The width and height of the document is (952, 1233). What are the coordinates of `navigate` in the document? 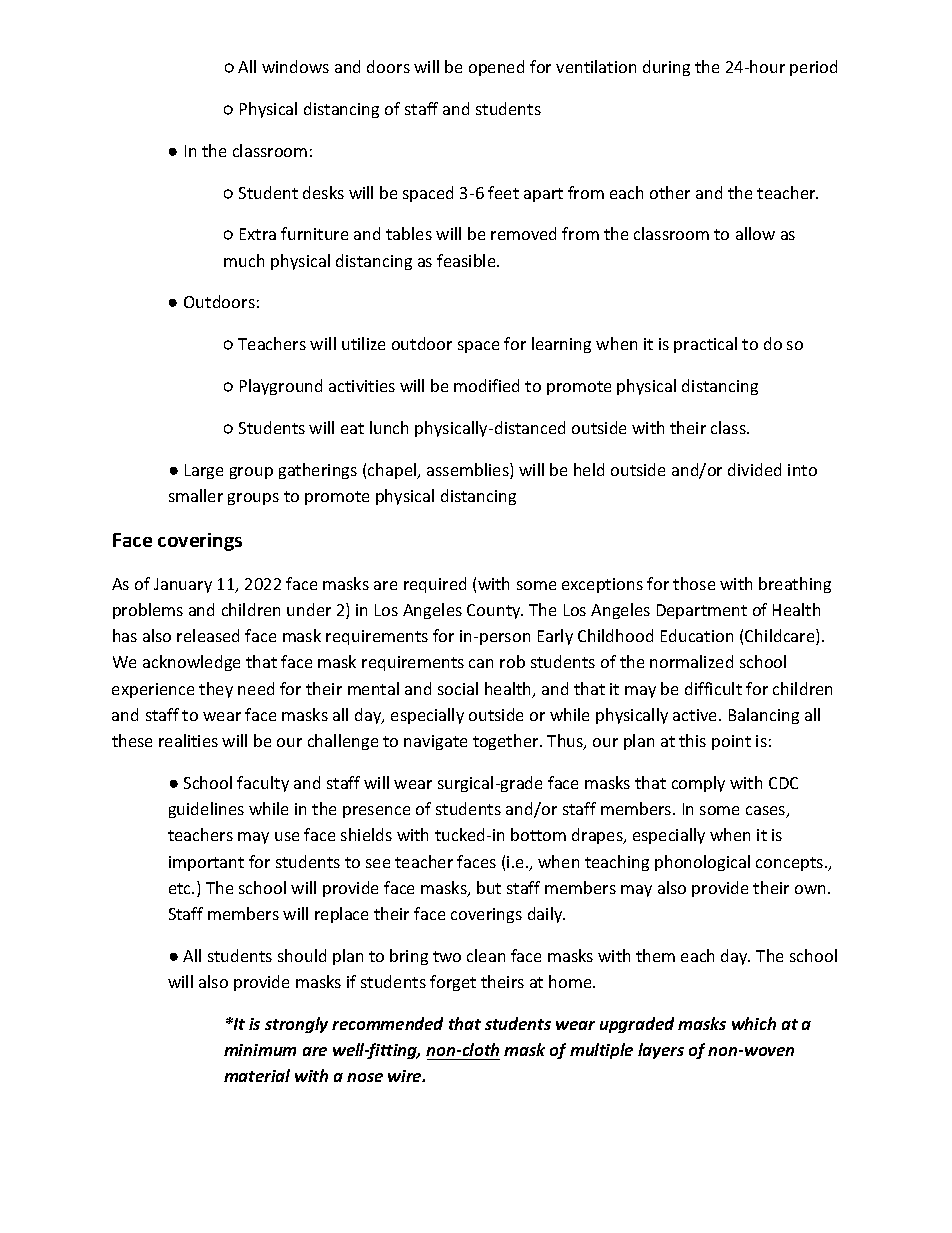 It's located at (435, 742).
